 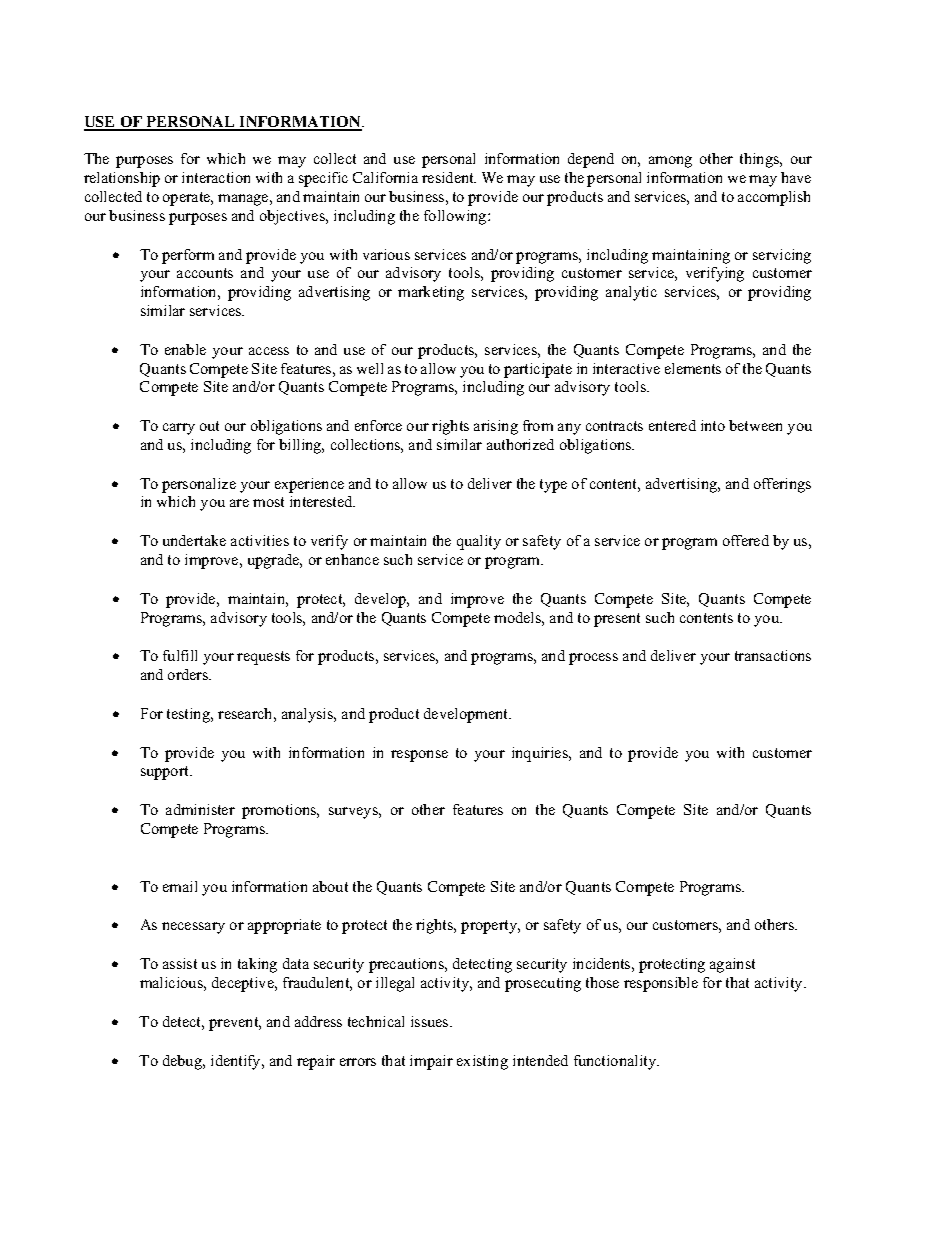 I want to click on resident, so click(x=449, y=177).
